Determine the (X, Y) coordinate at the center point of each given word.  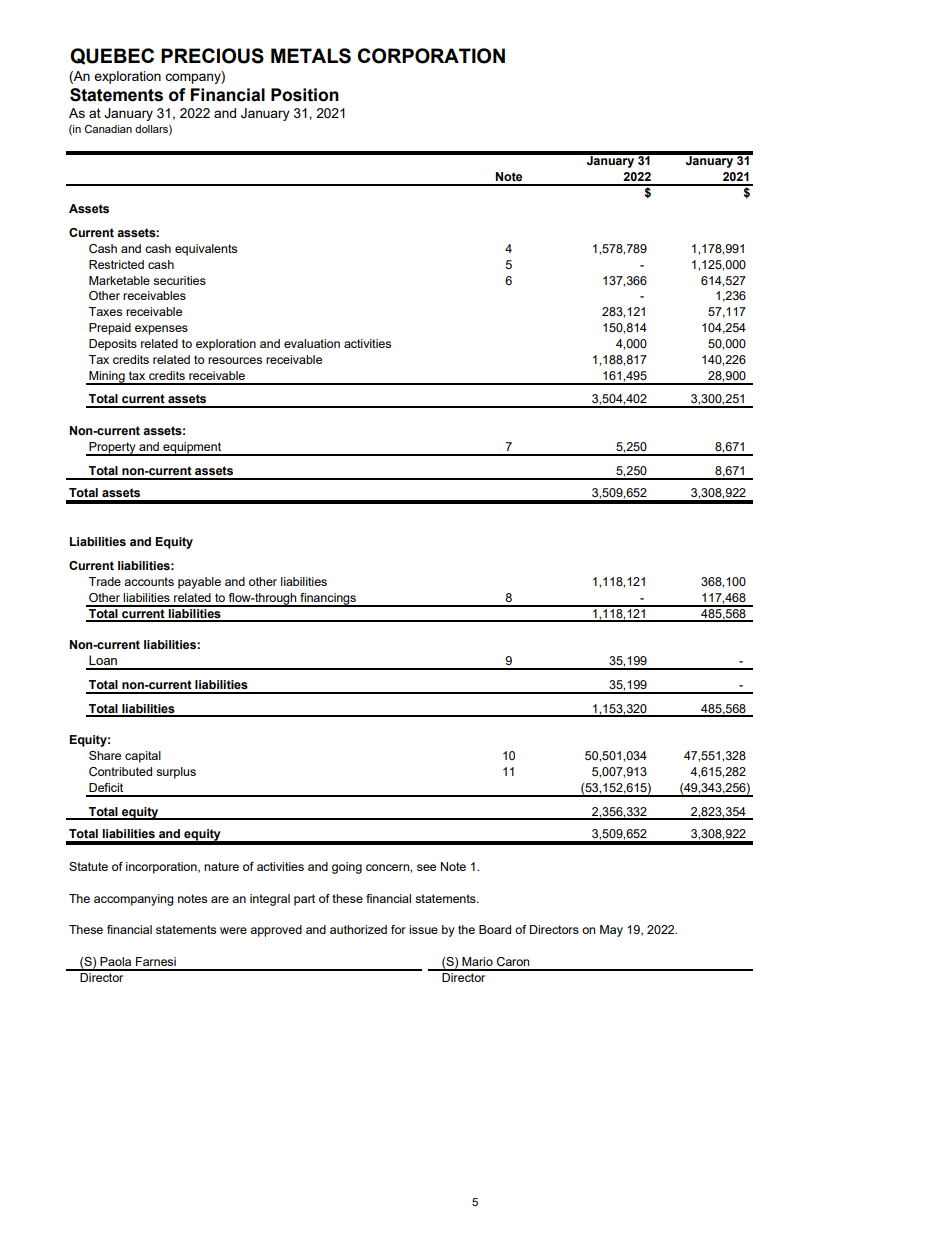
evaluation (312, 343)
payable (199, 583)
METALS (311, 56)
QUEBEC (112, 56)
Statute (88, 866)
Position (305, 95)
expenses (161, 330)
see (426, 867)
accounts (149, 581)
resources (235, 360)
